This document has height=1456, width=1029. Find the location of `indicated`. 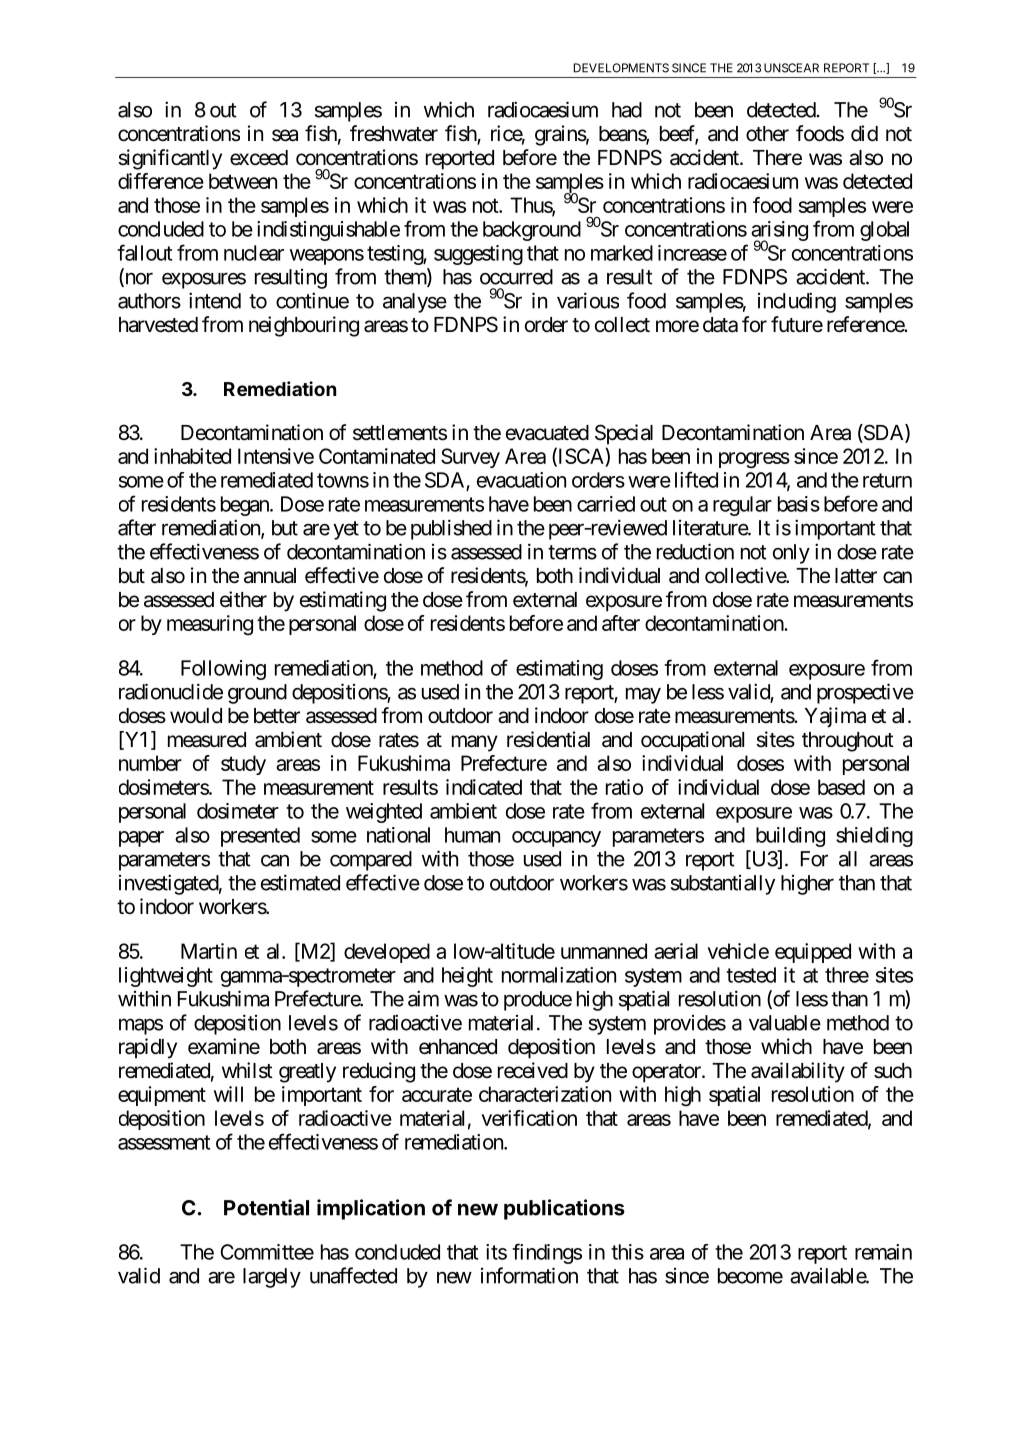

indicated is located at coordinates (484, 787).
